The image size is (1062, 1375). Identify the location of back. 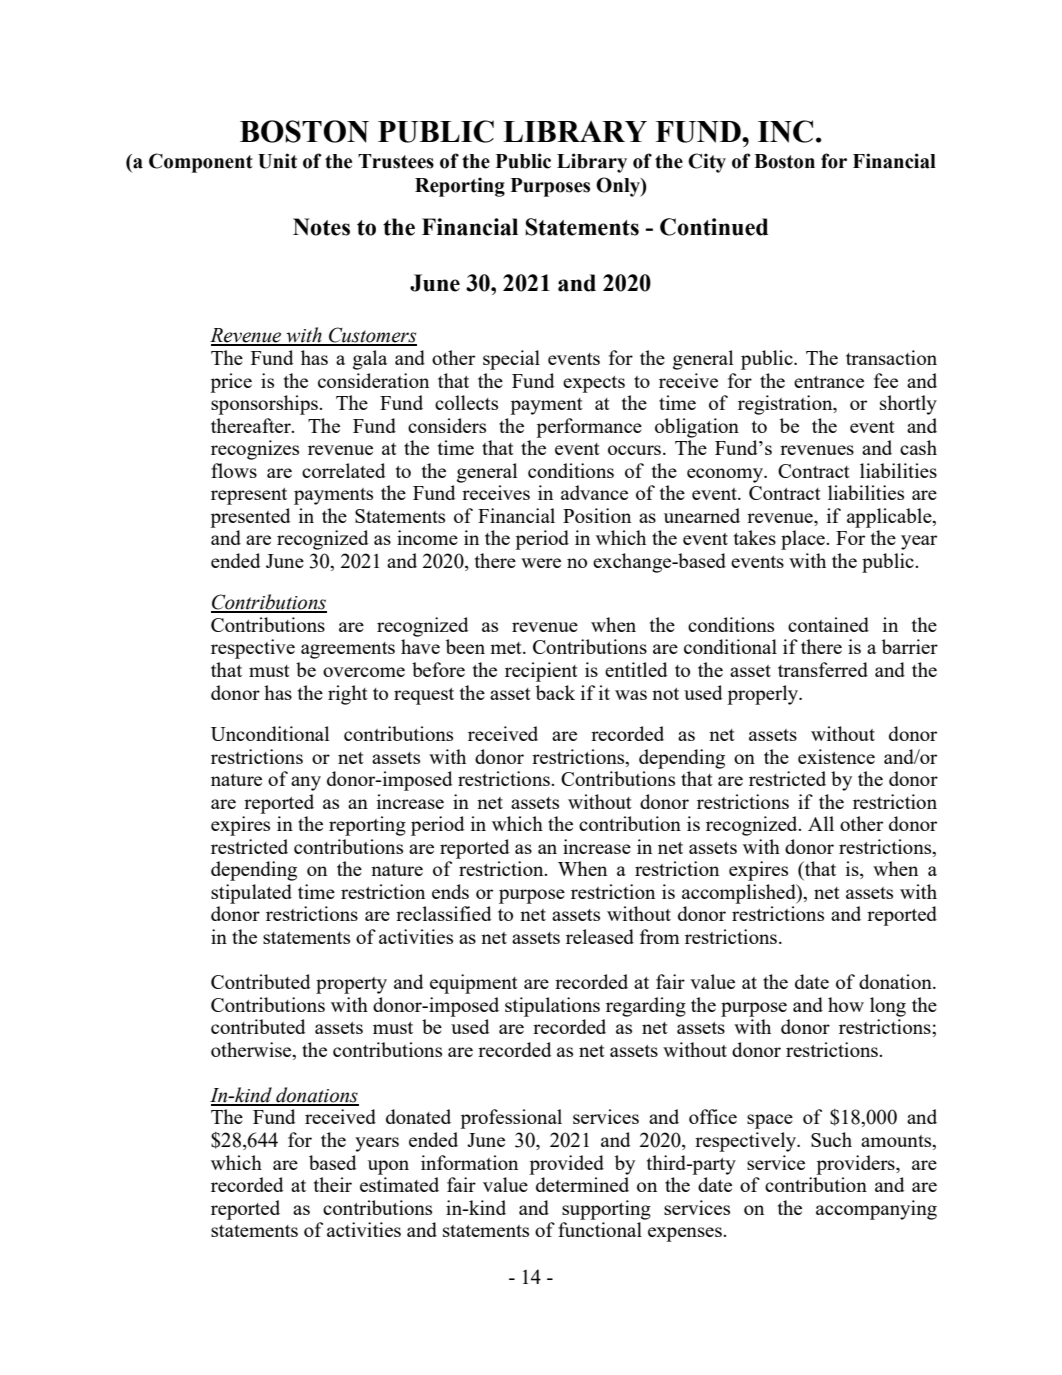
(555, 692).
